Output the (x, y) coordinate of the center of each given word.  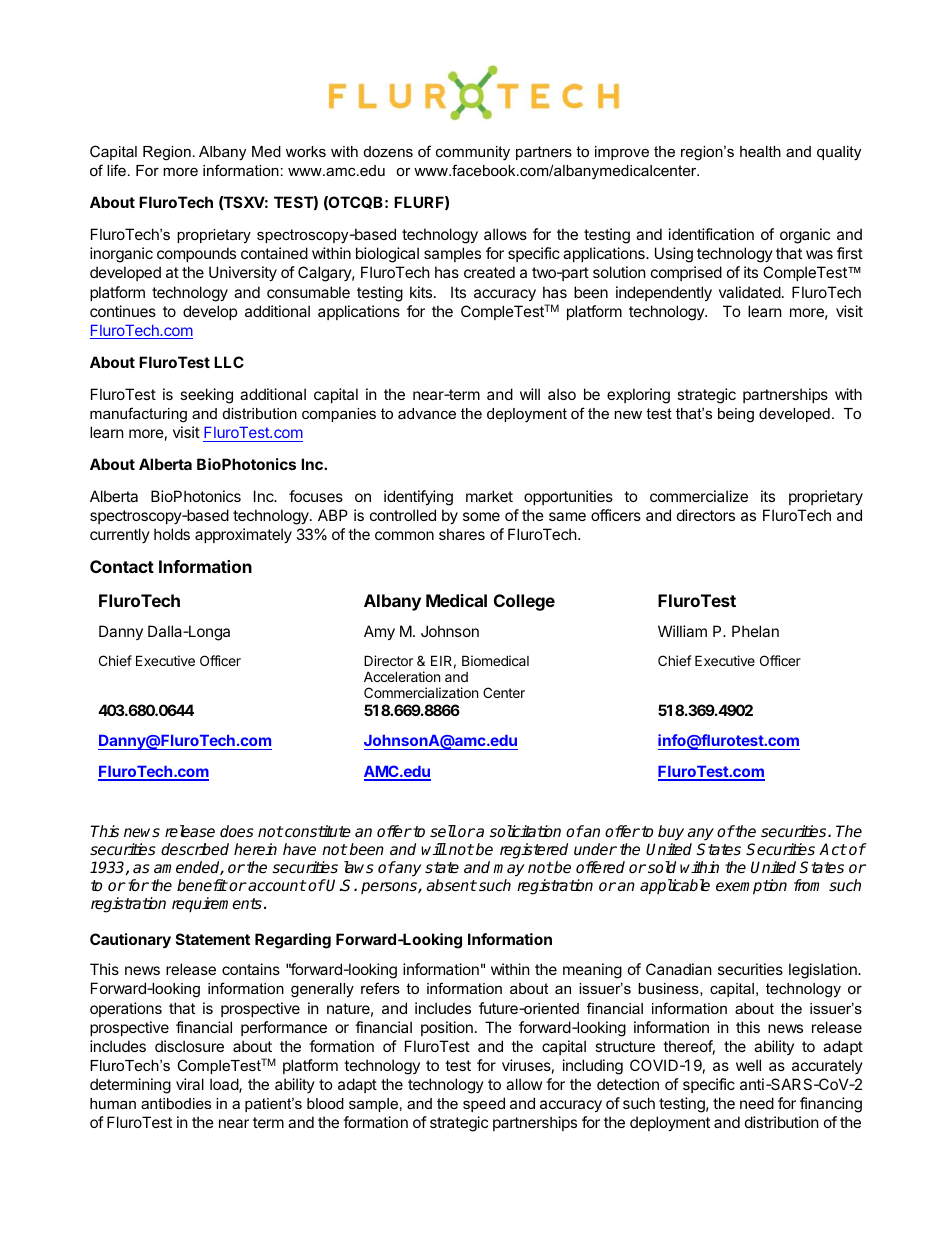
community (473, 153)
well (748, 1065)
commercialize (699, 496)
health (760, 151)
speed (484, 1104)
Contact (122, 566)
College (524, 602)
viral (190, 1084)
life (116, 170)
